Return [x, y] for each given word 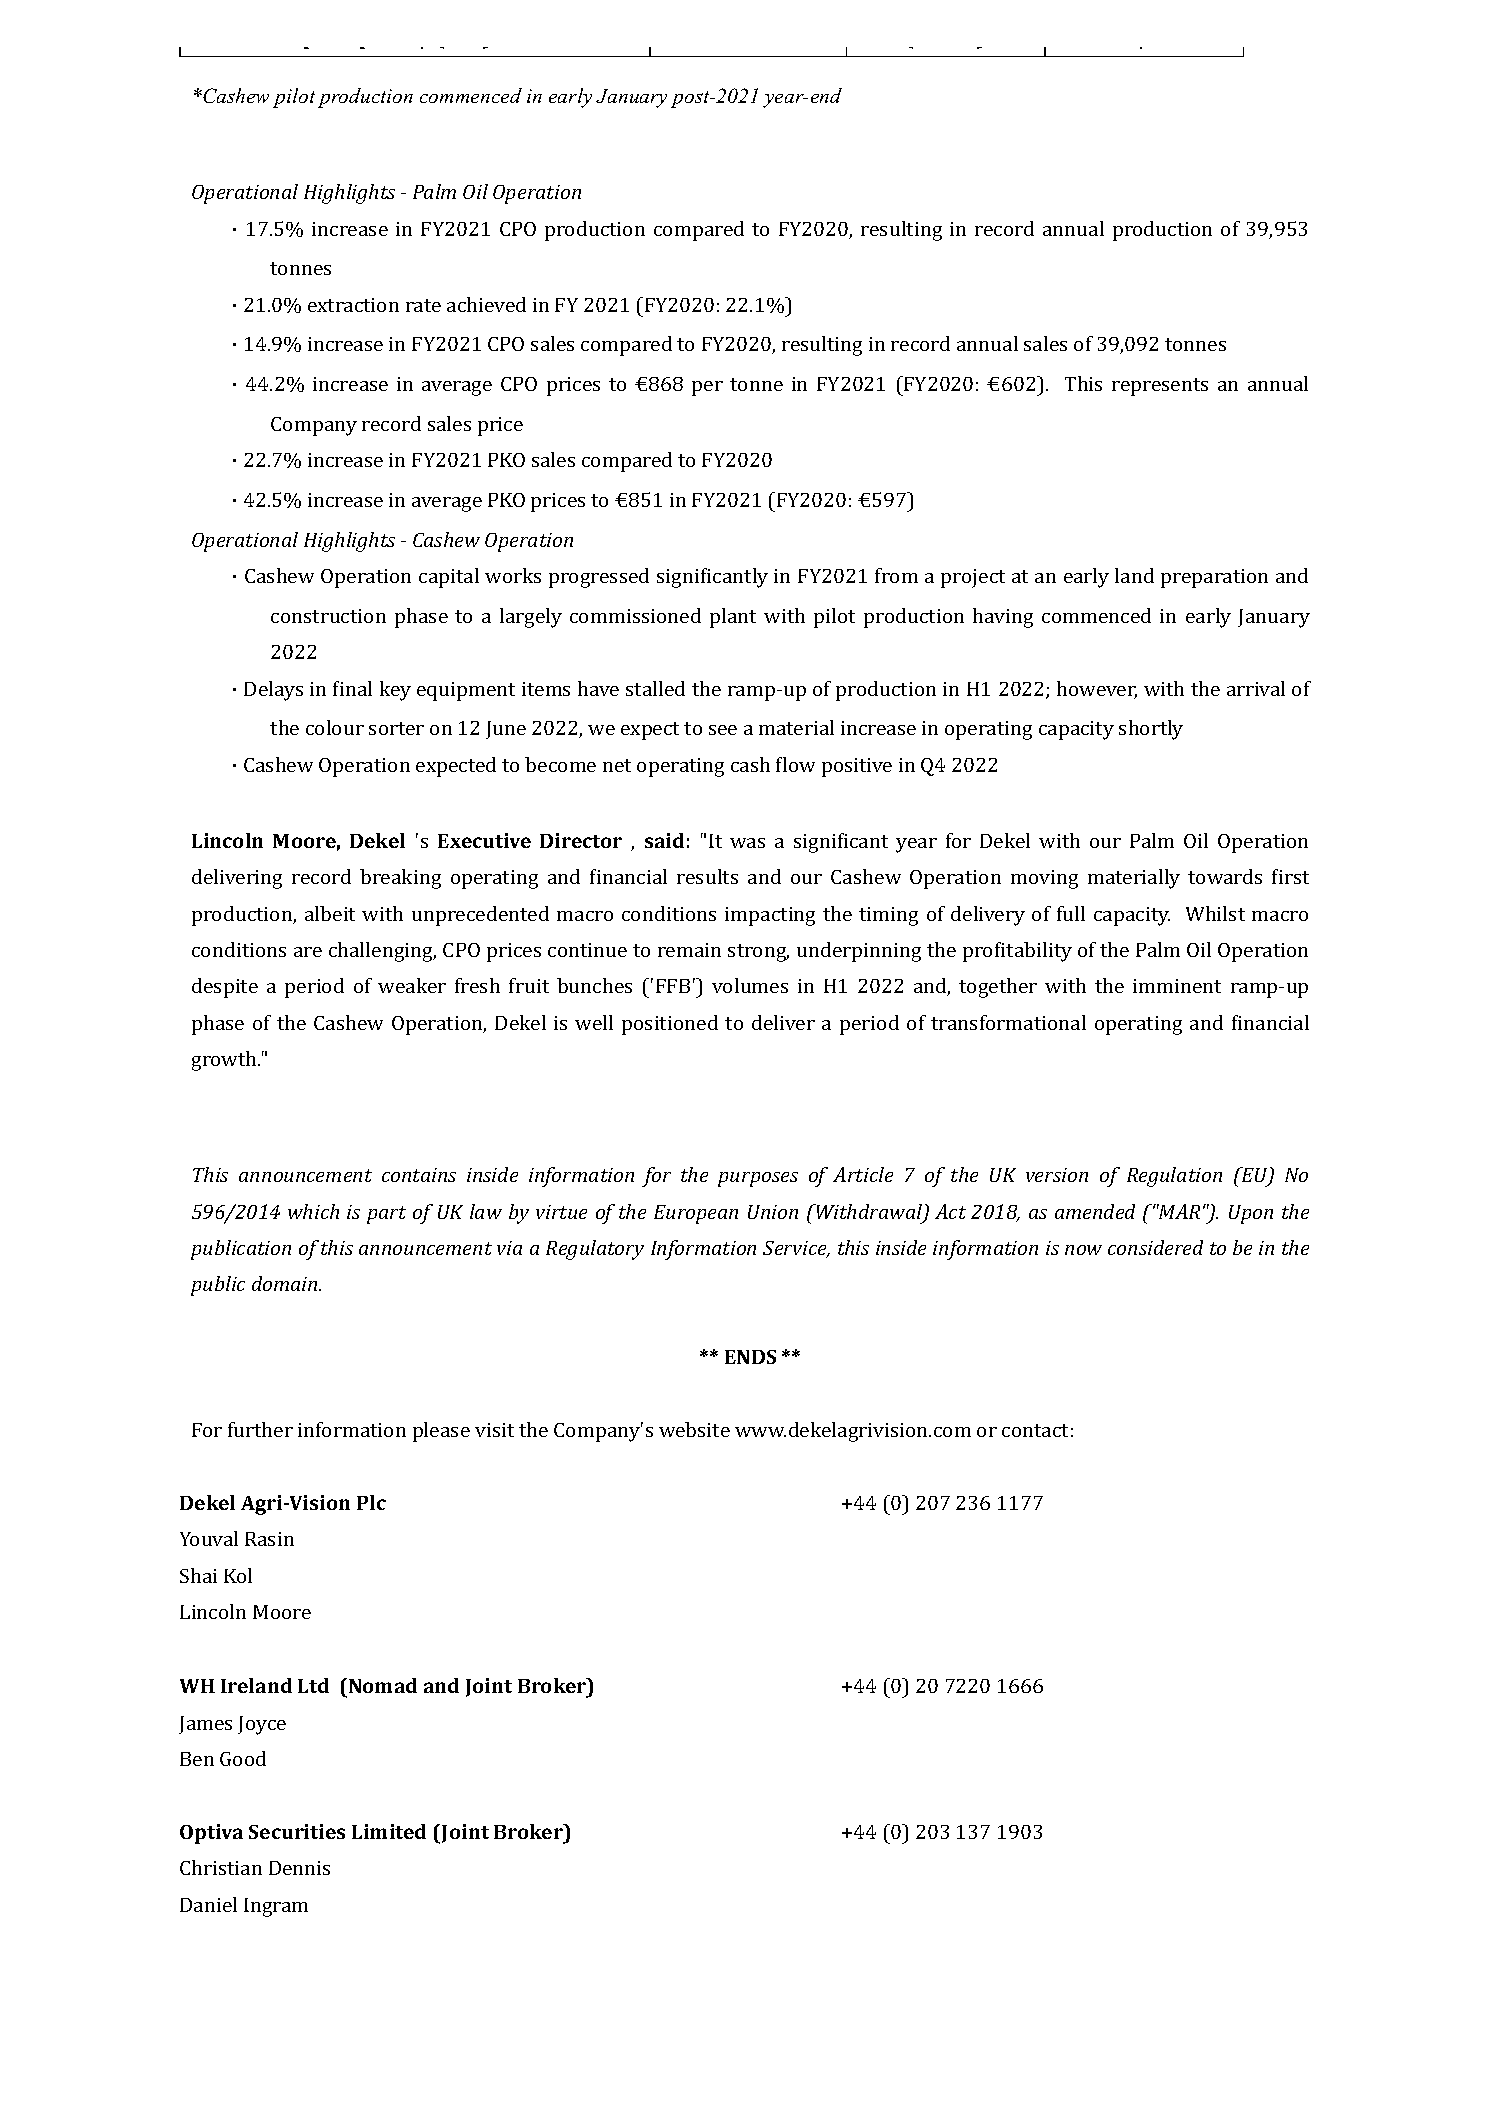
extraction [353, 305]
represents [1160, 387]
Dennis [299, 1868]
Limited [389, 1831]
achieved [486, 304]
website [694, 1429]
